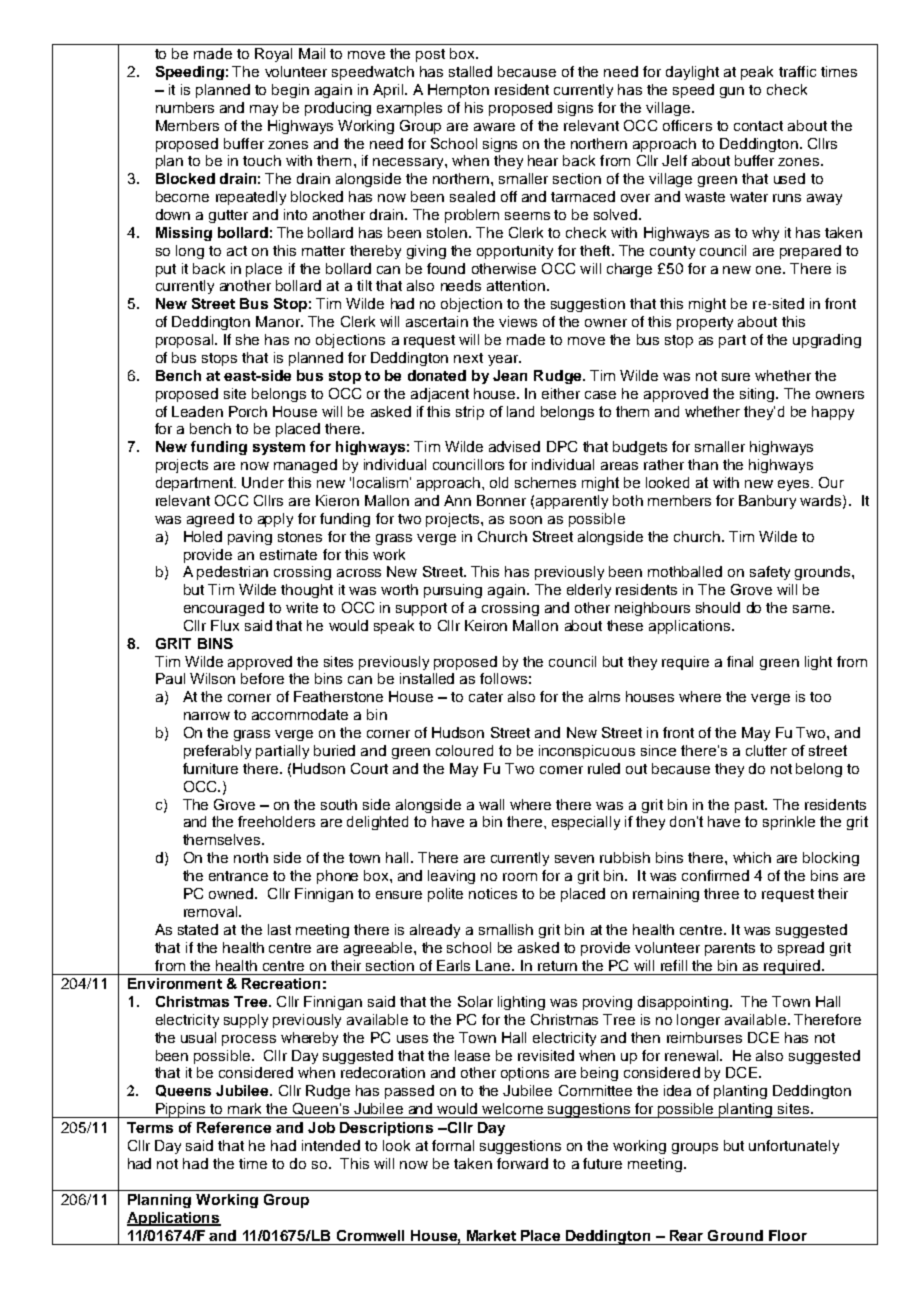 This screenshot has height=1308, width=924. I want to click on Reference, so click(234, 1127).
